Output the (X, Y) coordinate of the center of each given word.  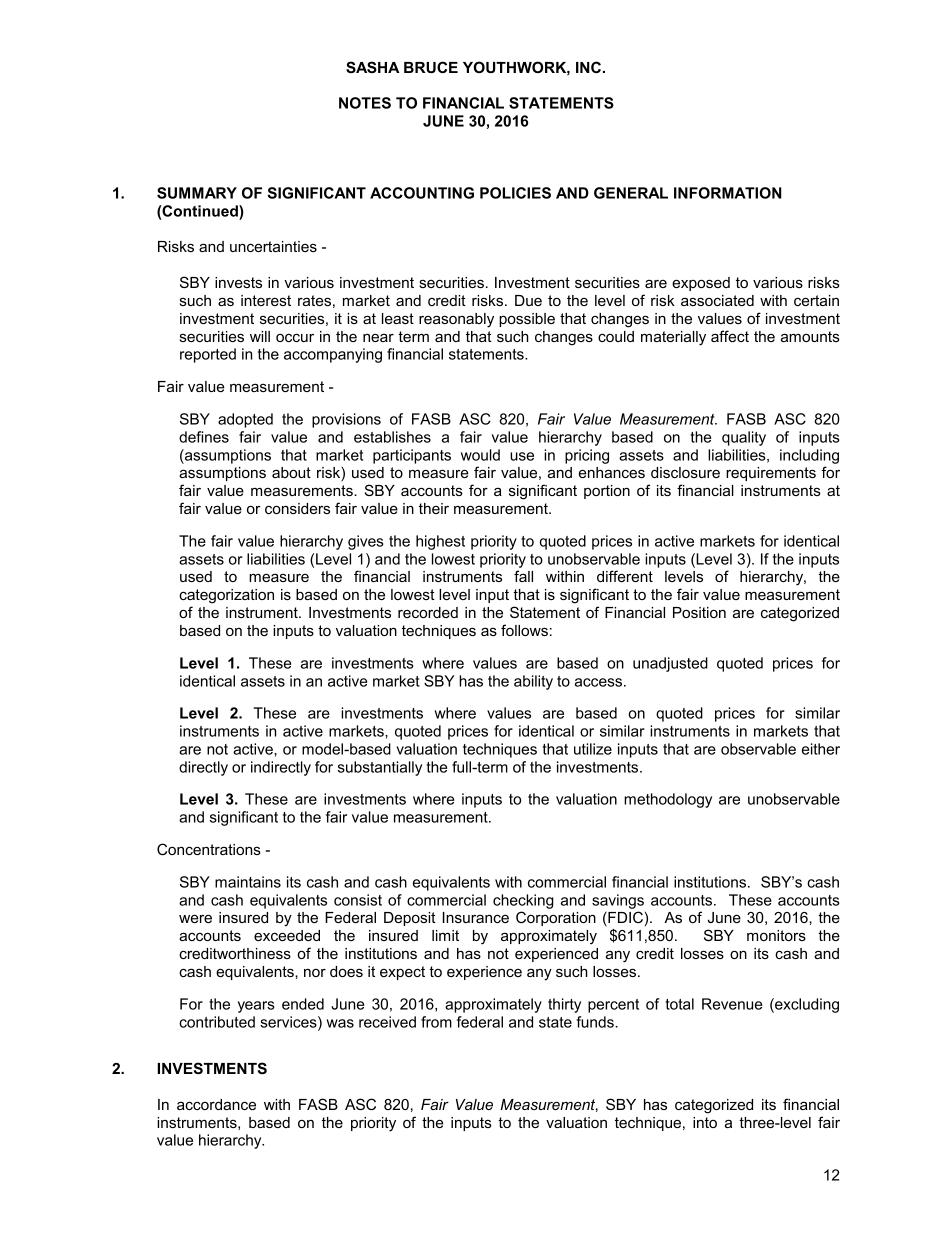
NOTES (365, 103)
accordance (216, 1104)
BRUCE (431, 67)
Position (699, 612)
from (436, 1022)
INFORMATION (728, 193)
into (705, 1122)
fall (523, 576)
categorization (226, 596)
